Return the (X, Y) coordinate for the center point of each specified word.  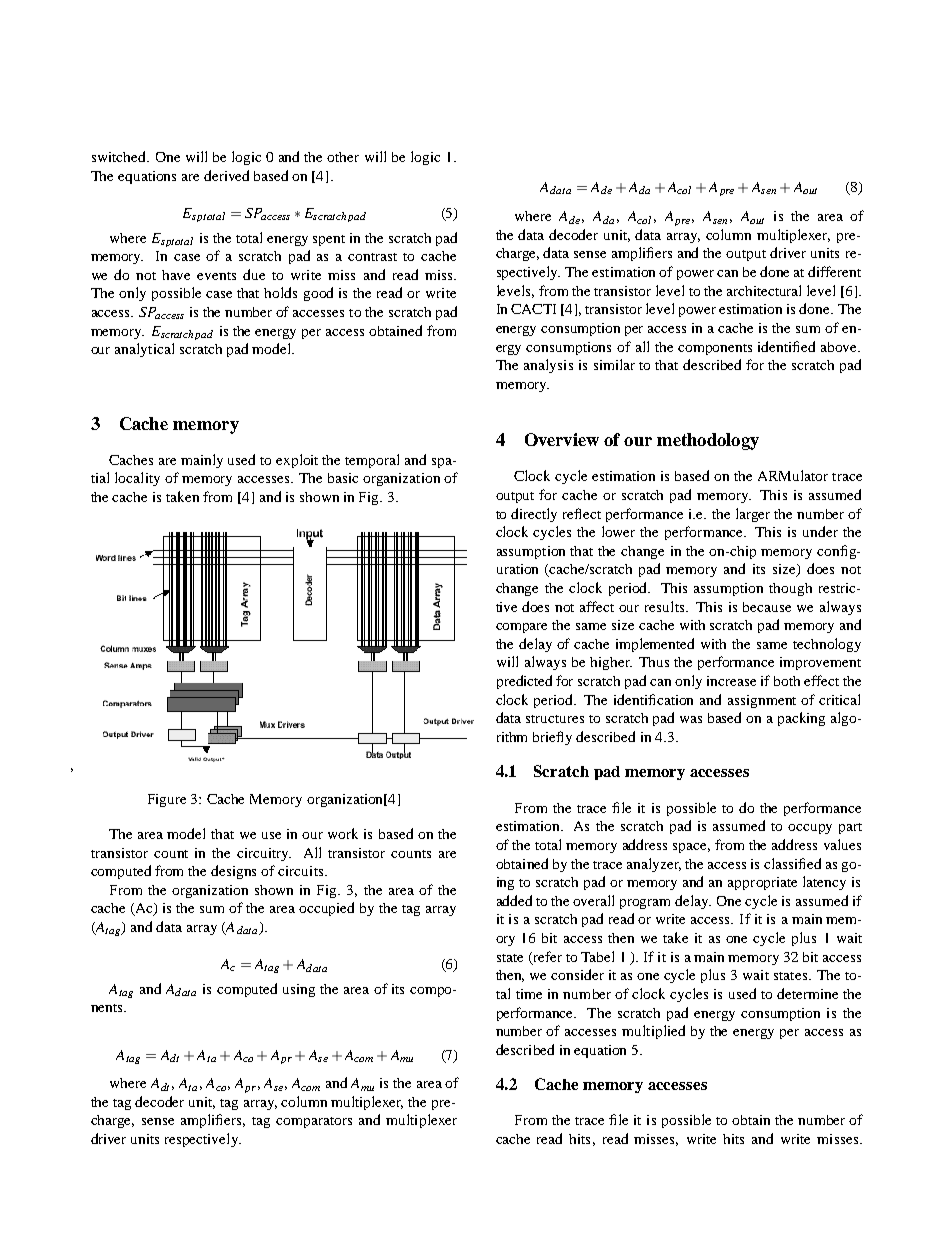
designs (233, 872)
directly (534, 515)
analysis (548, 366)
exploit (297, 461)
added (514, 900)
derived (226, 175)
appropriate (762, 883)
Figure (167, 800)
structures (555, 719)
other (343, 157)
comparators (314, 1122)
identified (786, 346)
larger (753, 515)
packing (801, 719)
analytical (144, 350)
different (834, 271)
